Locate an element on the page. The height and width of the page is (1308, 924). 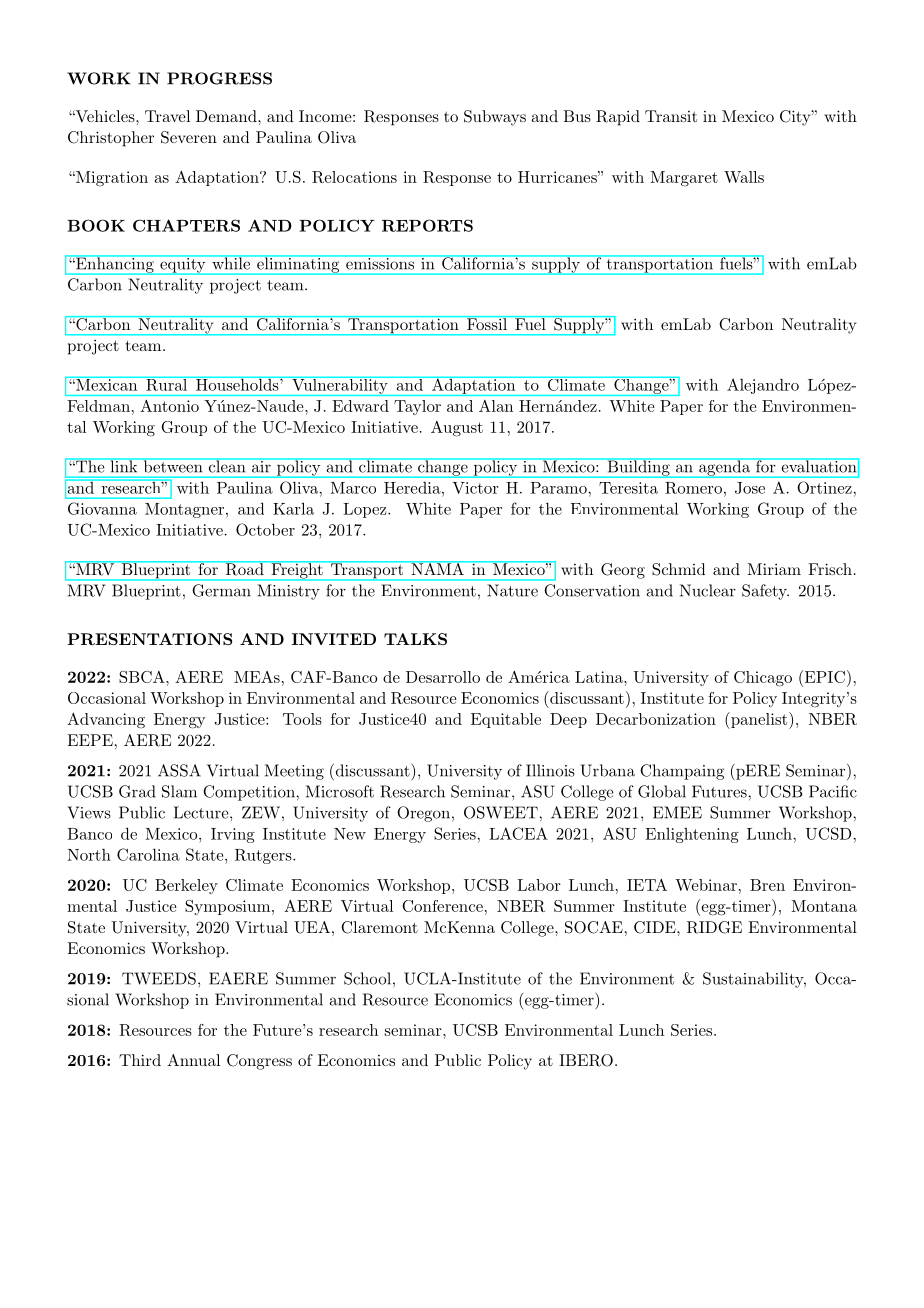
RIDGE is located at coordinates (714, 927).
